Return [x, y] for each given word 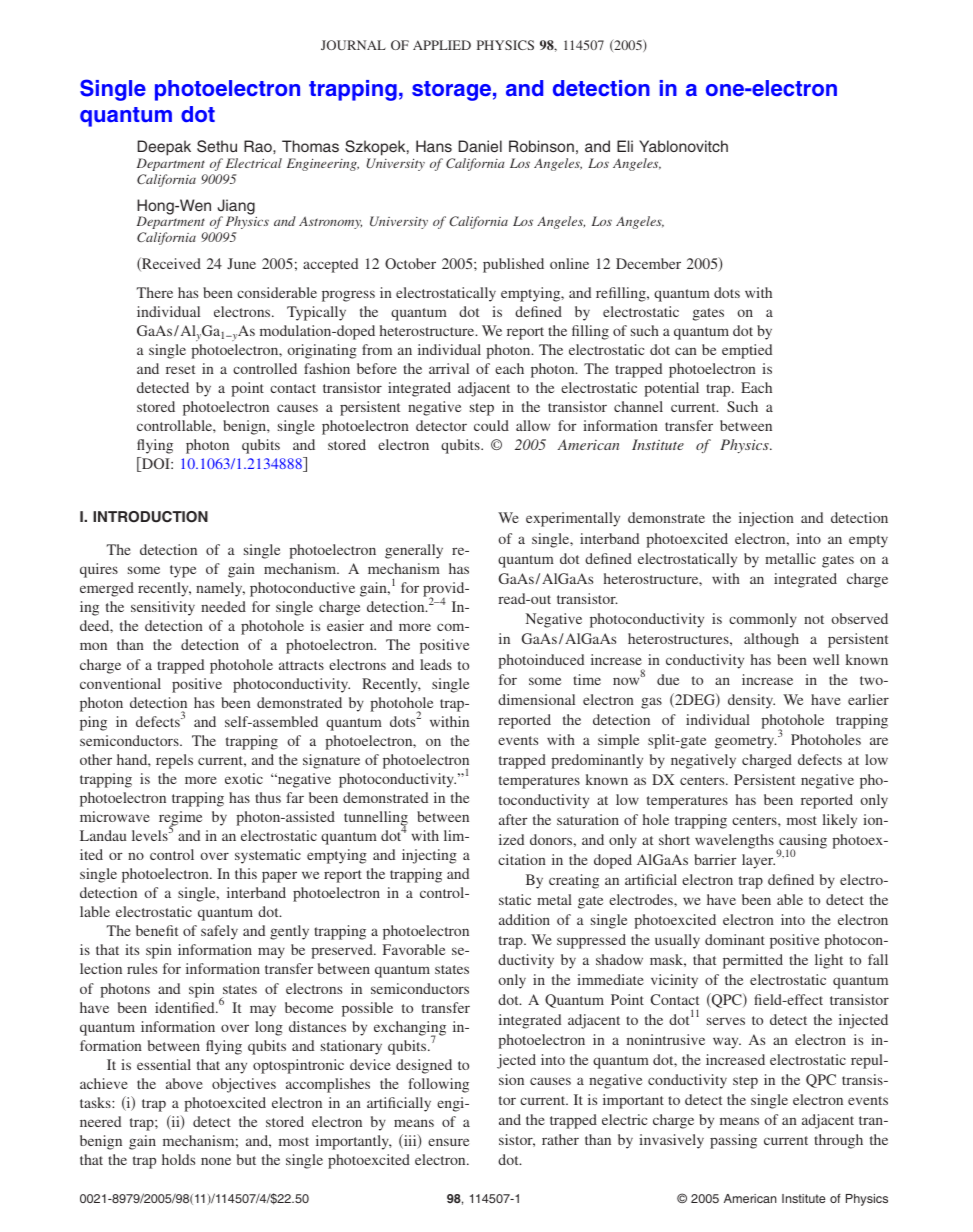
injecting [429, 856]
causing [802, 842]
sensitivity [163, 608]
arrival [449, 368]
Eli [625, 146]
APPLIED [442, 45]
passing [733, 1141]
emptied [747, 351]
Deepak [164, 148]
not [814, 619]
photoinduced [541, 661]
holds [178, 1159]
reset [180, 369]
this [246, 873]
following [438, 1085]
